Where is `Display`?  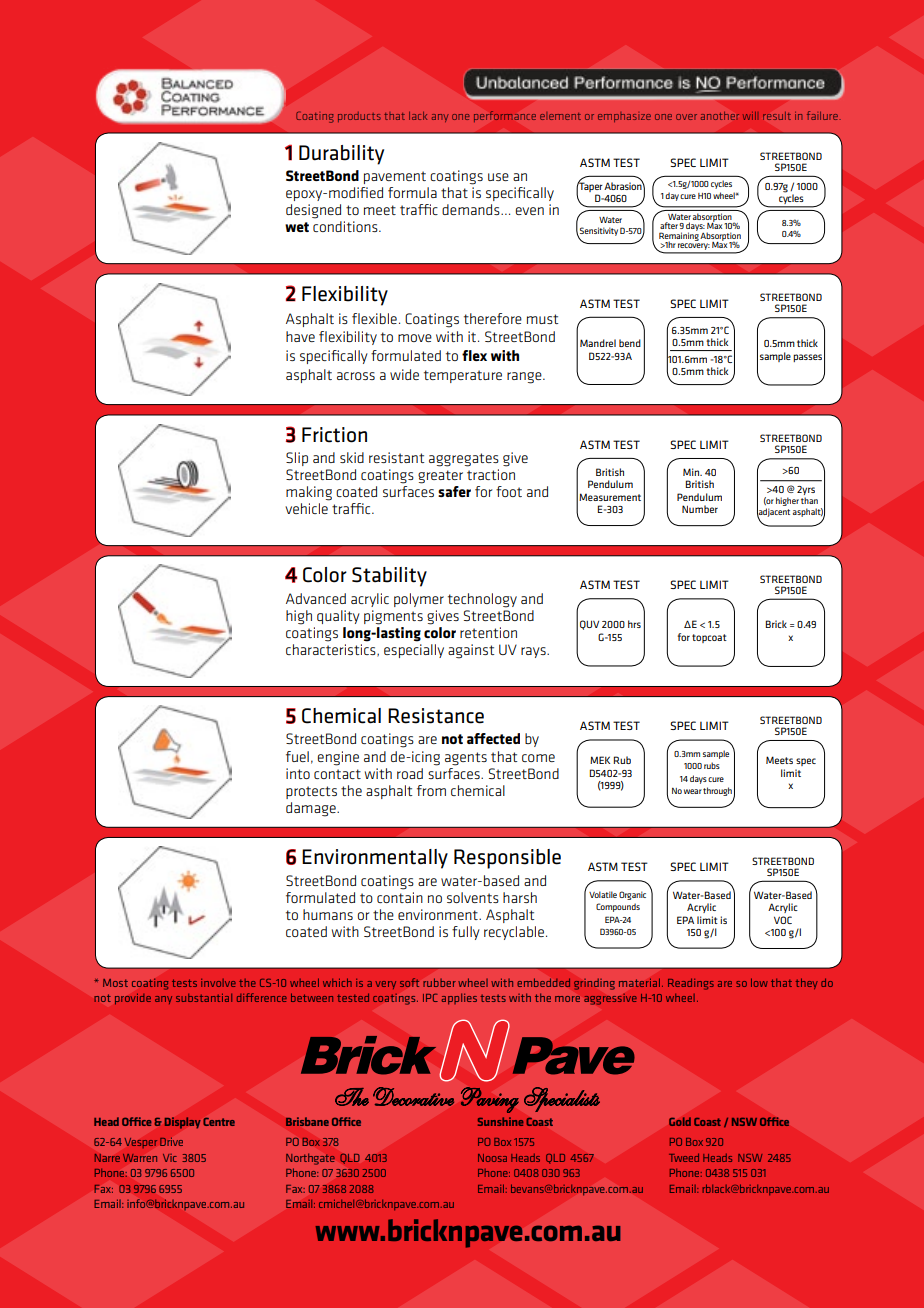
Display is located at coordinates (182, 1123).
